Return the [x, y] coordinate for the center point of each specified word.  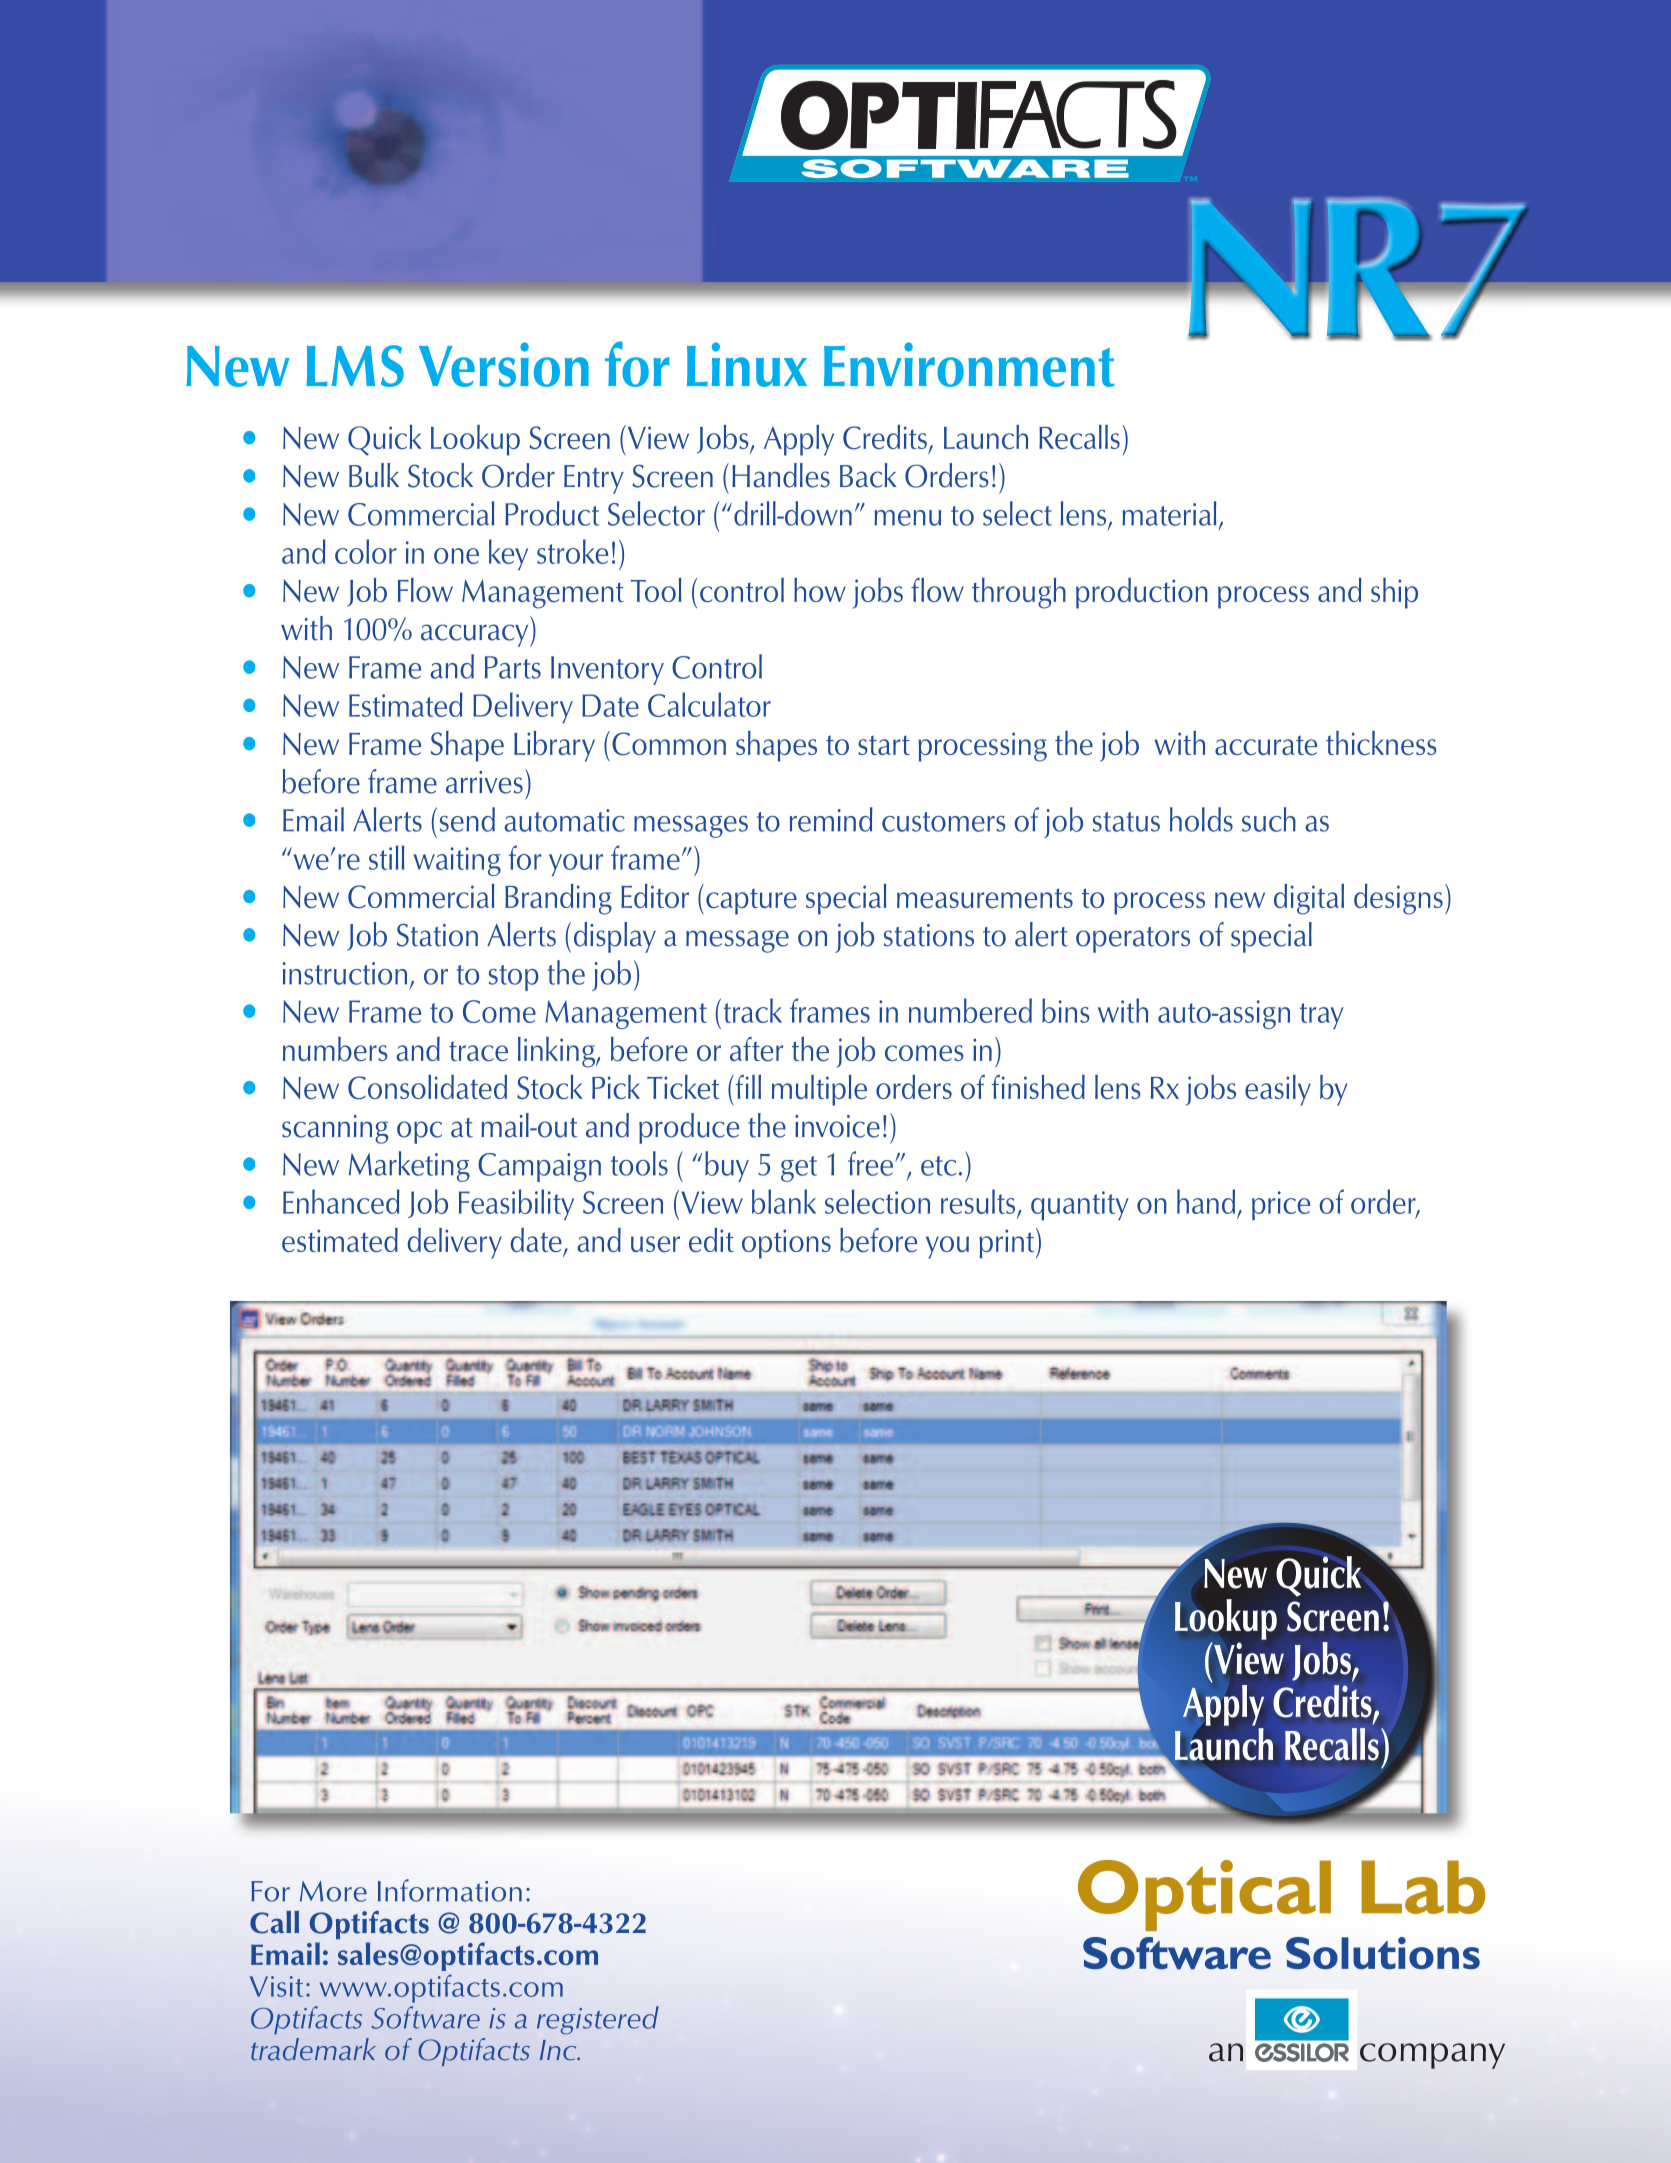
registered [598, 2020]
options [786, 1244]
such [1269, 819]
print [1008, 1243]
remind [831, 819]
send [467, 819]
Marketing [409, 1166]
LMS [355, 366]
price [1281, 1205]
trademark [313, 2049]
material [1169, 513]
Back [868, 475]
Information [450, 1890]
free [872, 1163]
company [1432, 2056]
